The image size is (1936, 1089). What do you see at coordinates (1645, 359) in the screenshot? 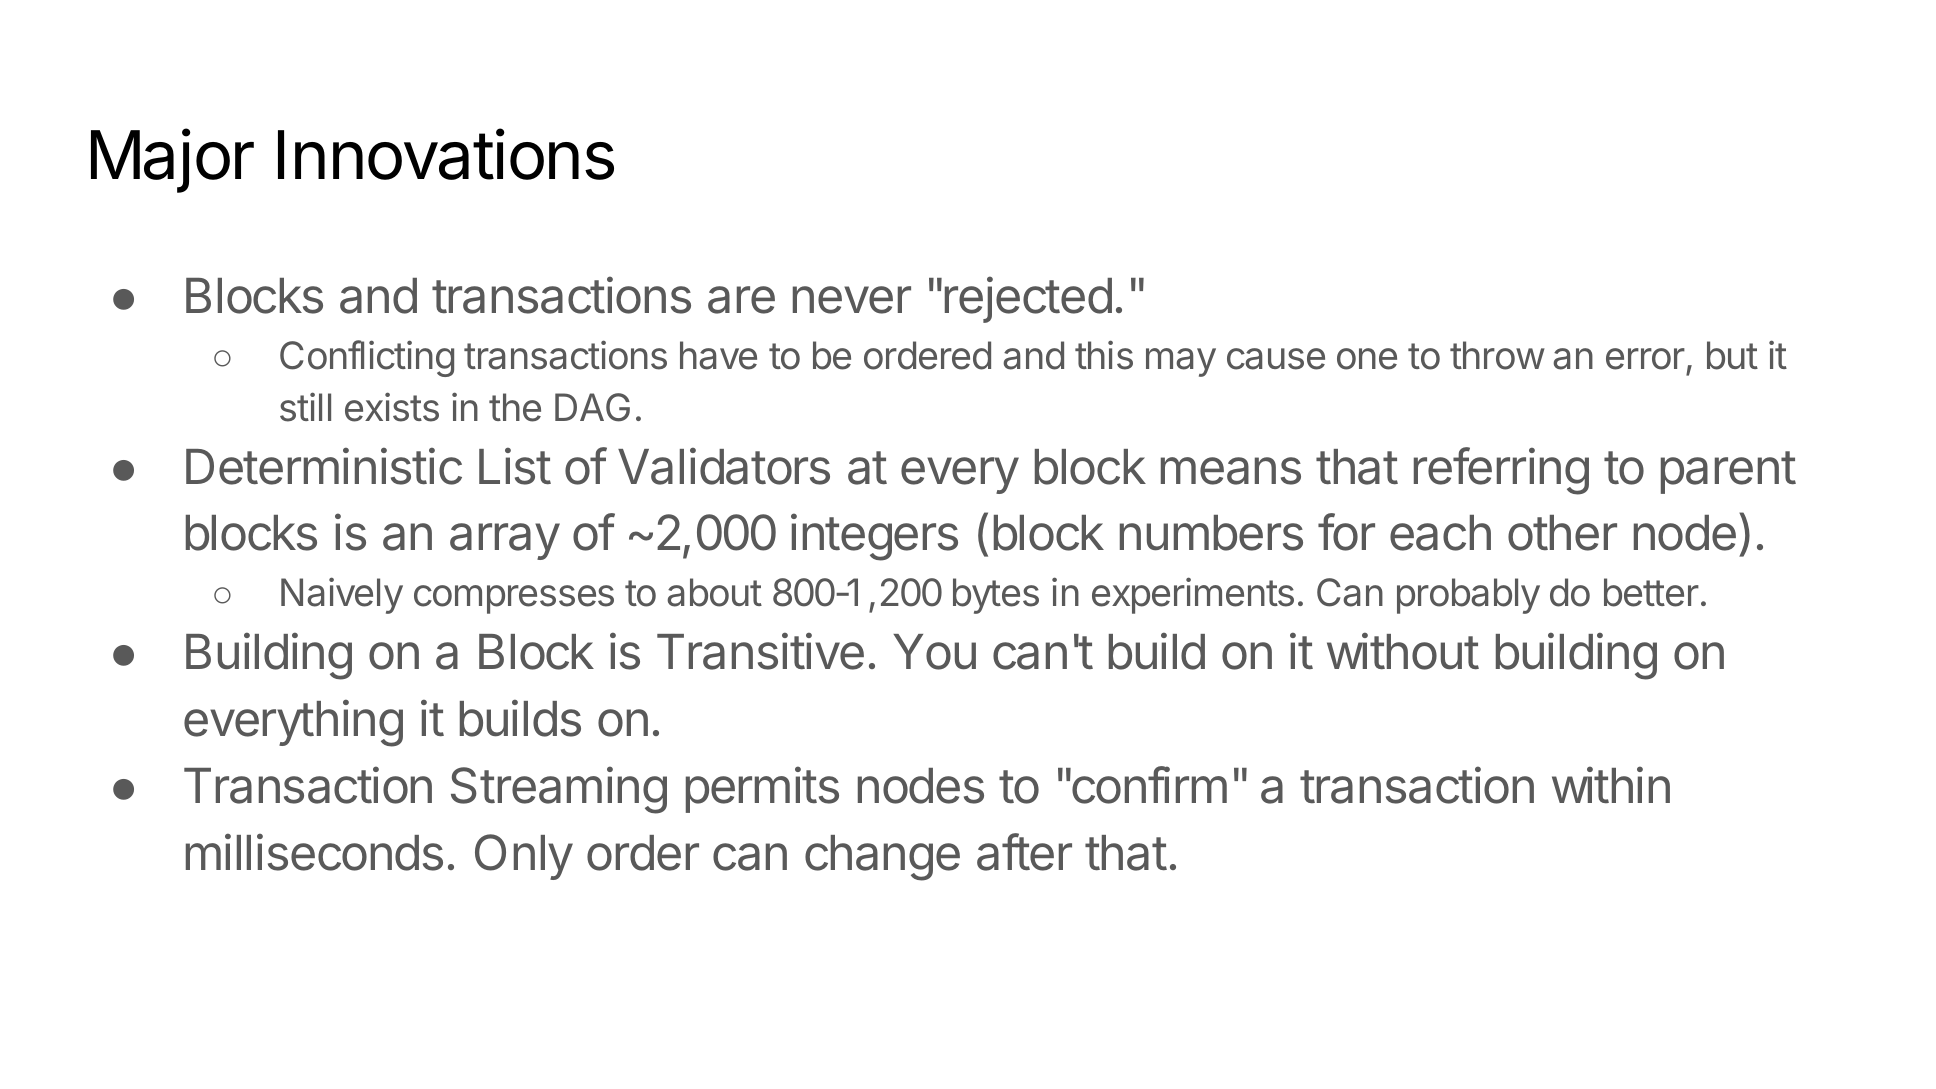
I see `error` at bounding box center [1645, 359].
